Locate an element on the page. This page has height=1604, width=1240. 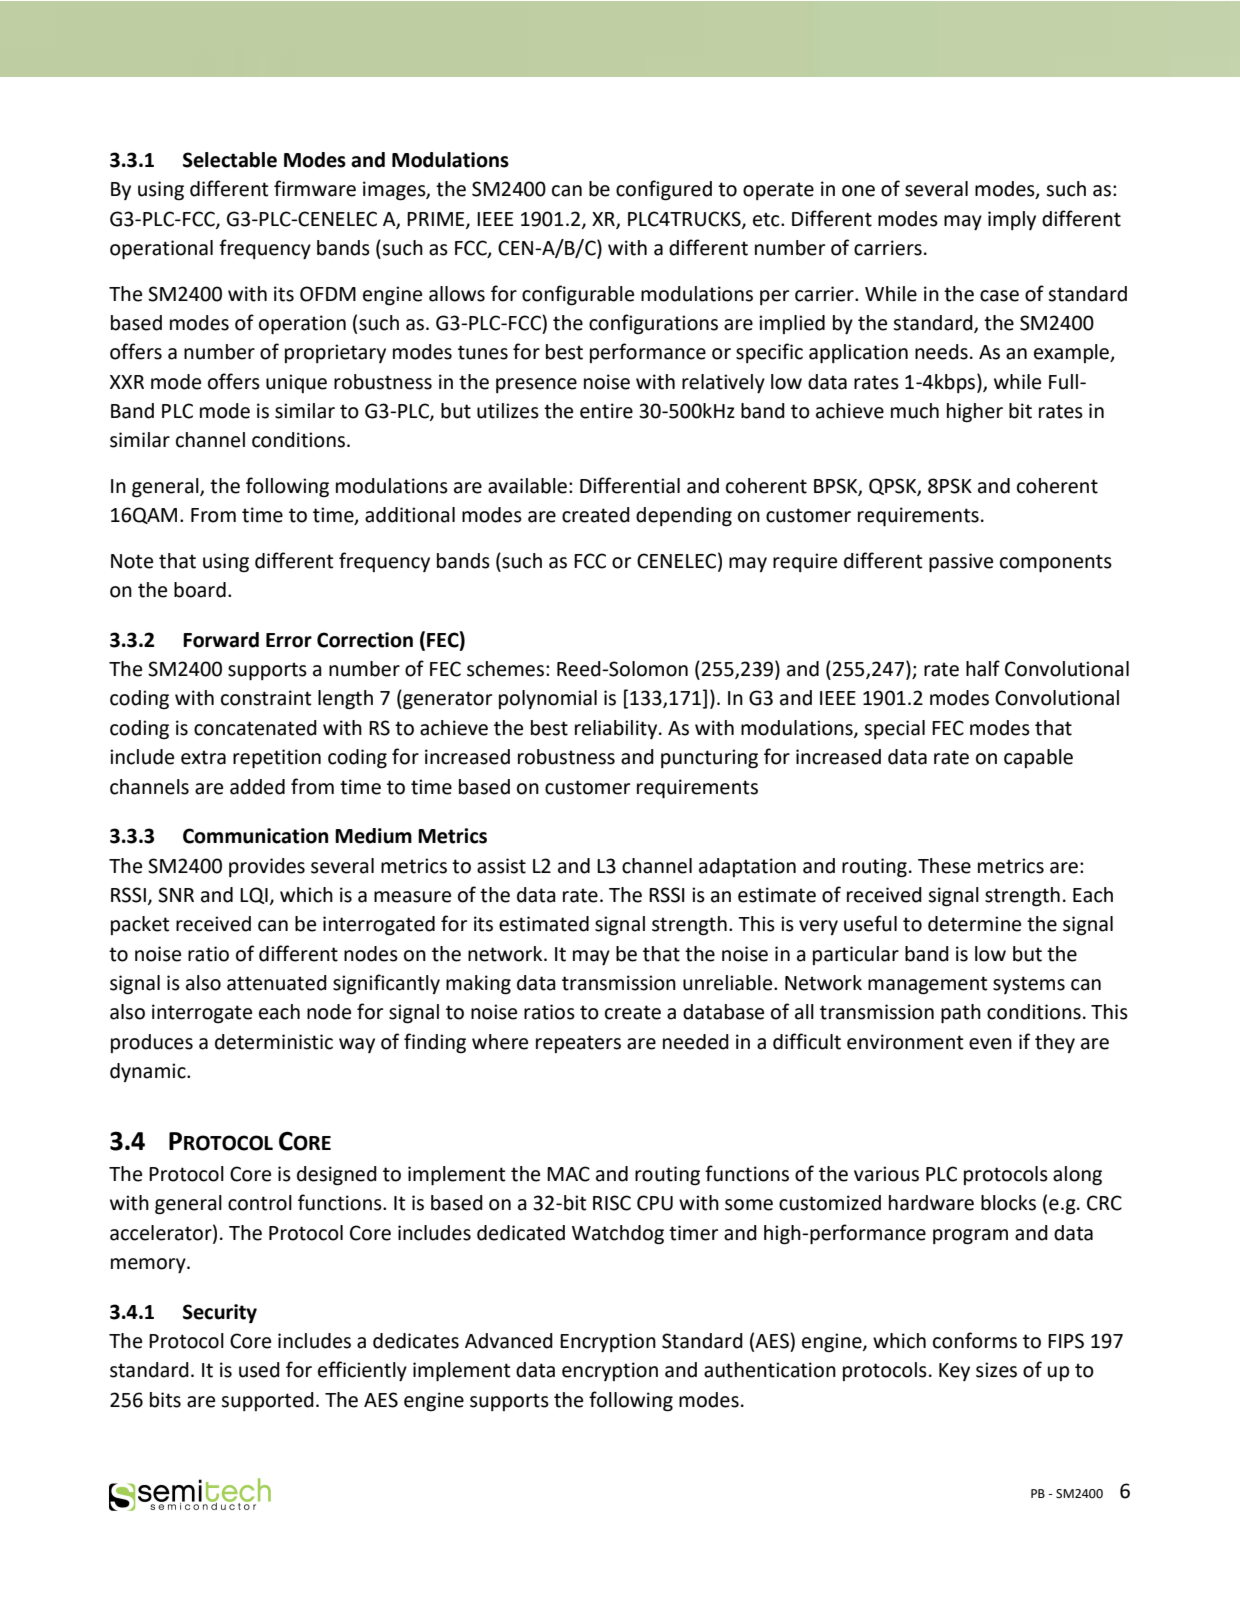
board is located at coordinates (200, 590).
